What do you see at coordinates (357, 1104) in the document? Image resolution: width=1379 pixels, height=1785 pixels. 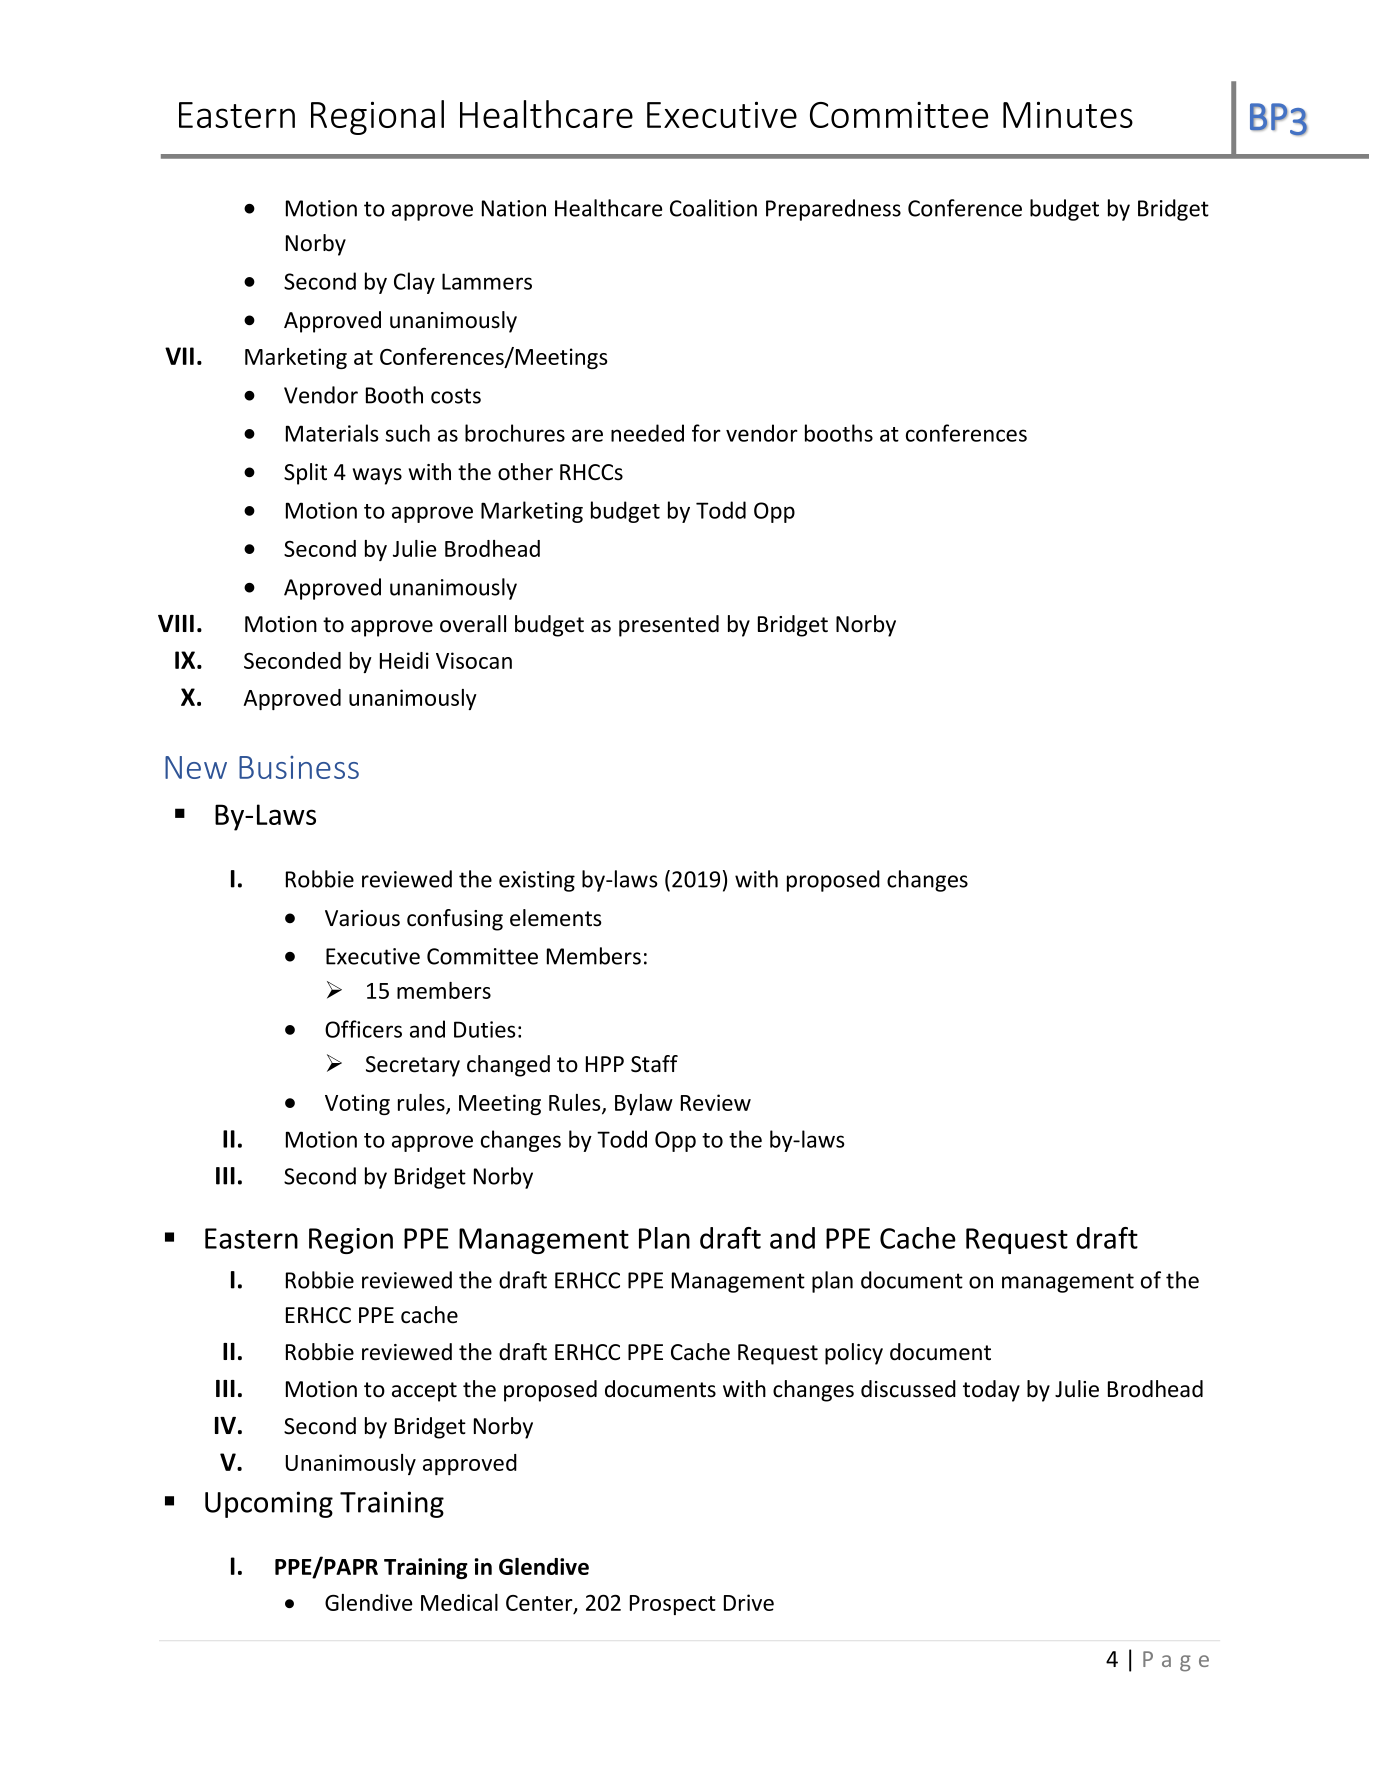 I see `Voting` at bounding box center [357, 1104].
